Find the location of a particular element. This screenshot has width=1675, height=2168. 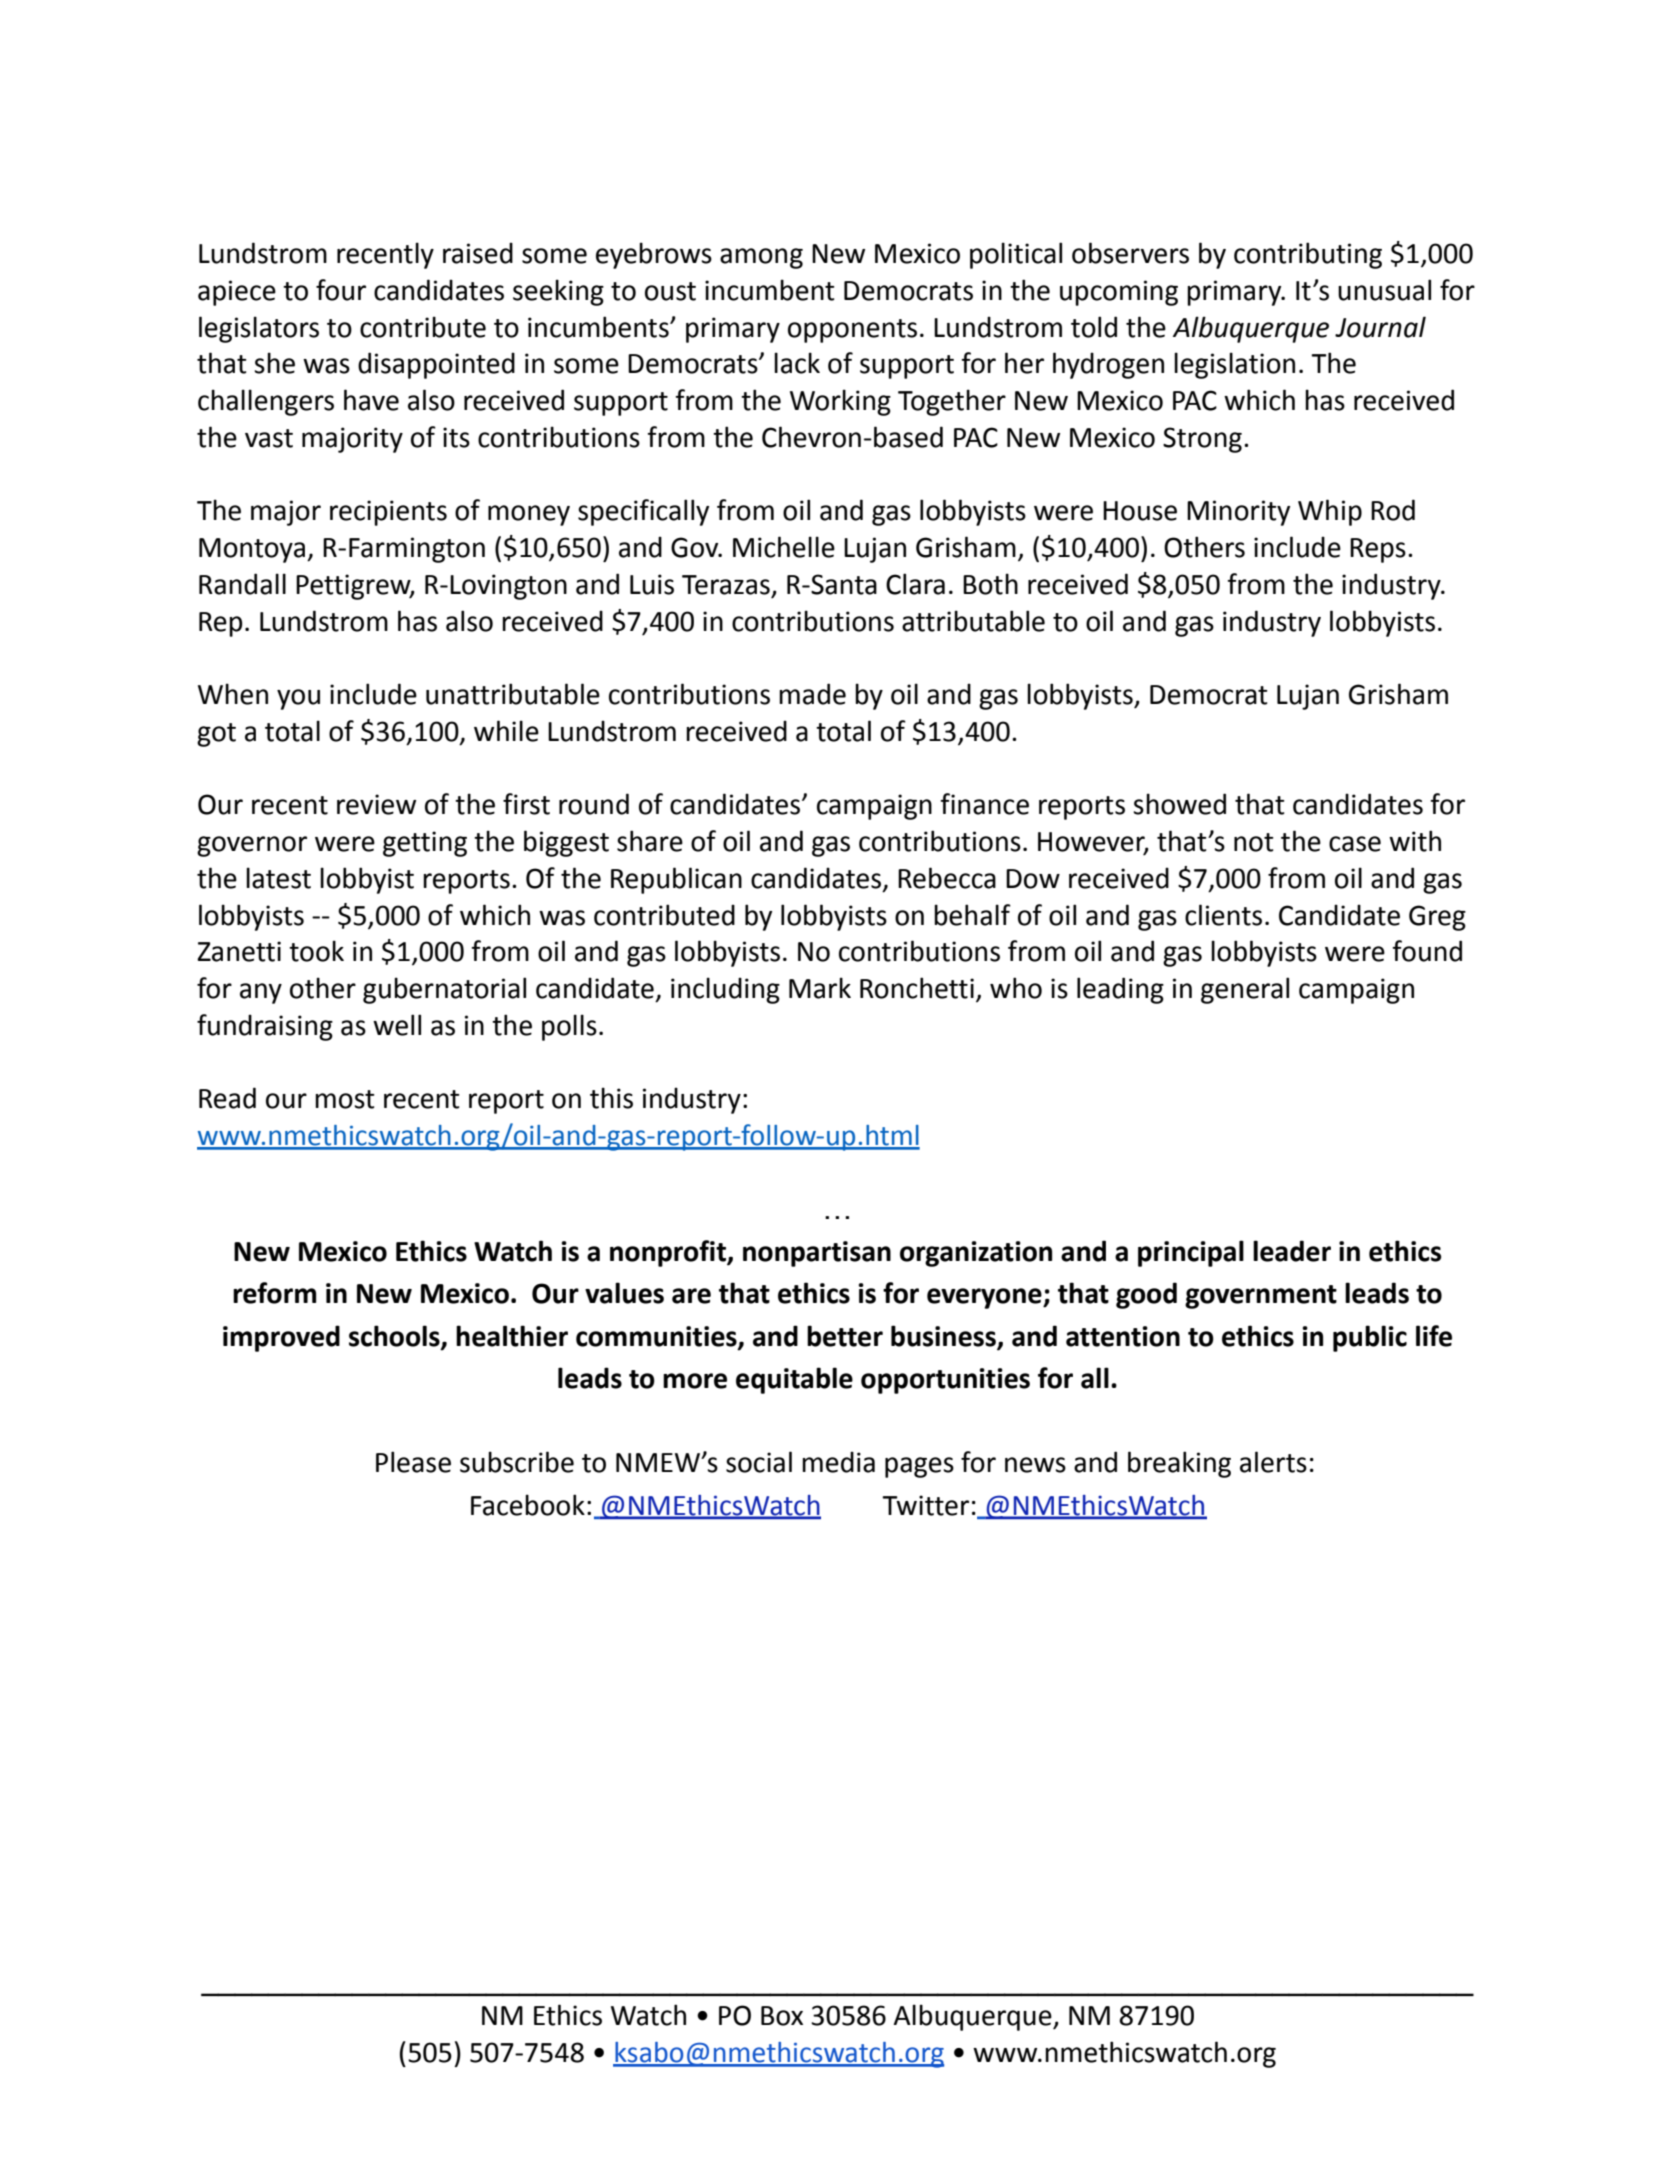

equitable is located at coordinates (794, 1380).
